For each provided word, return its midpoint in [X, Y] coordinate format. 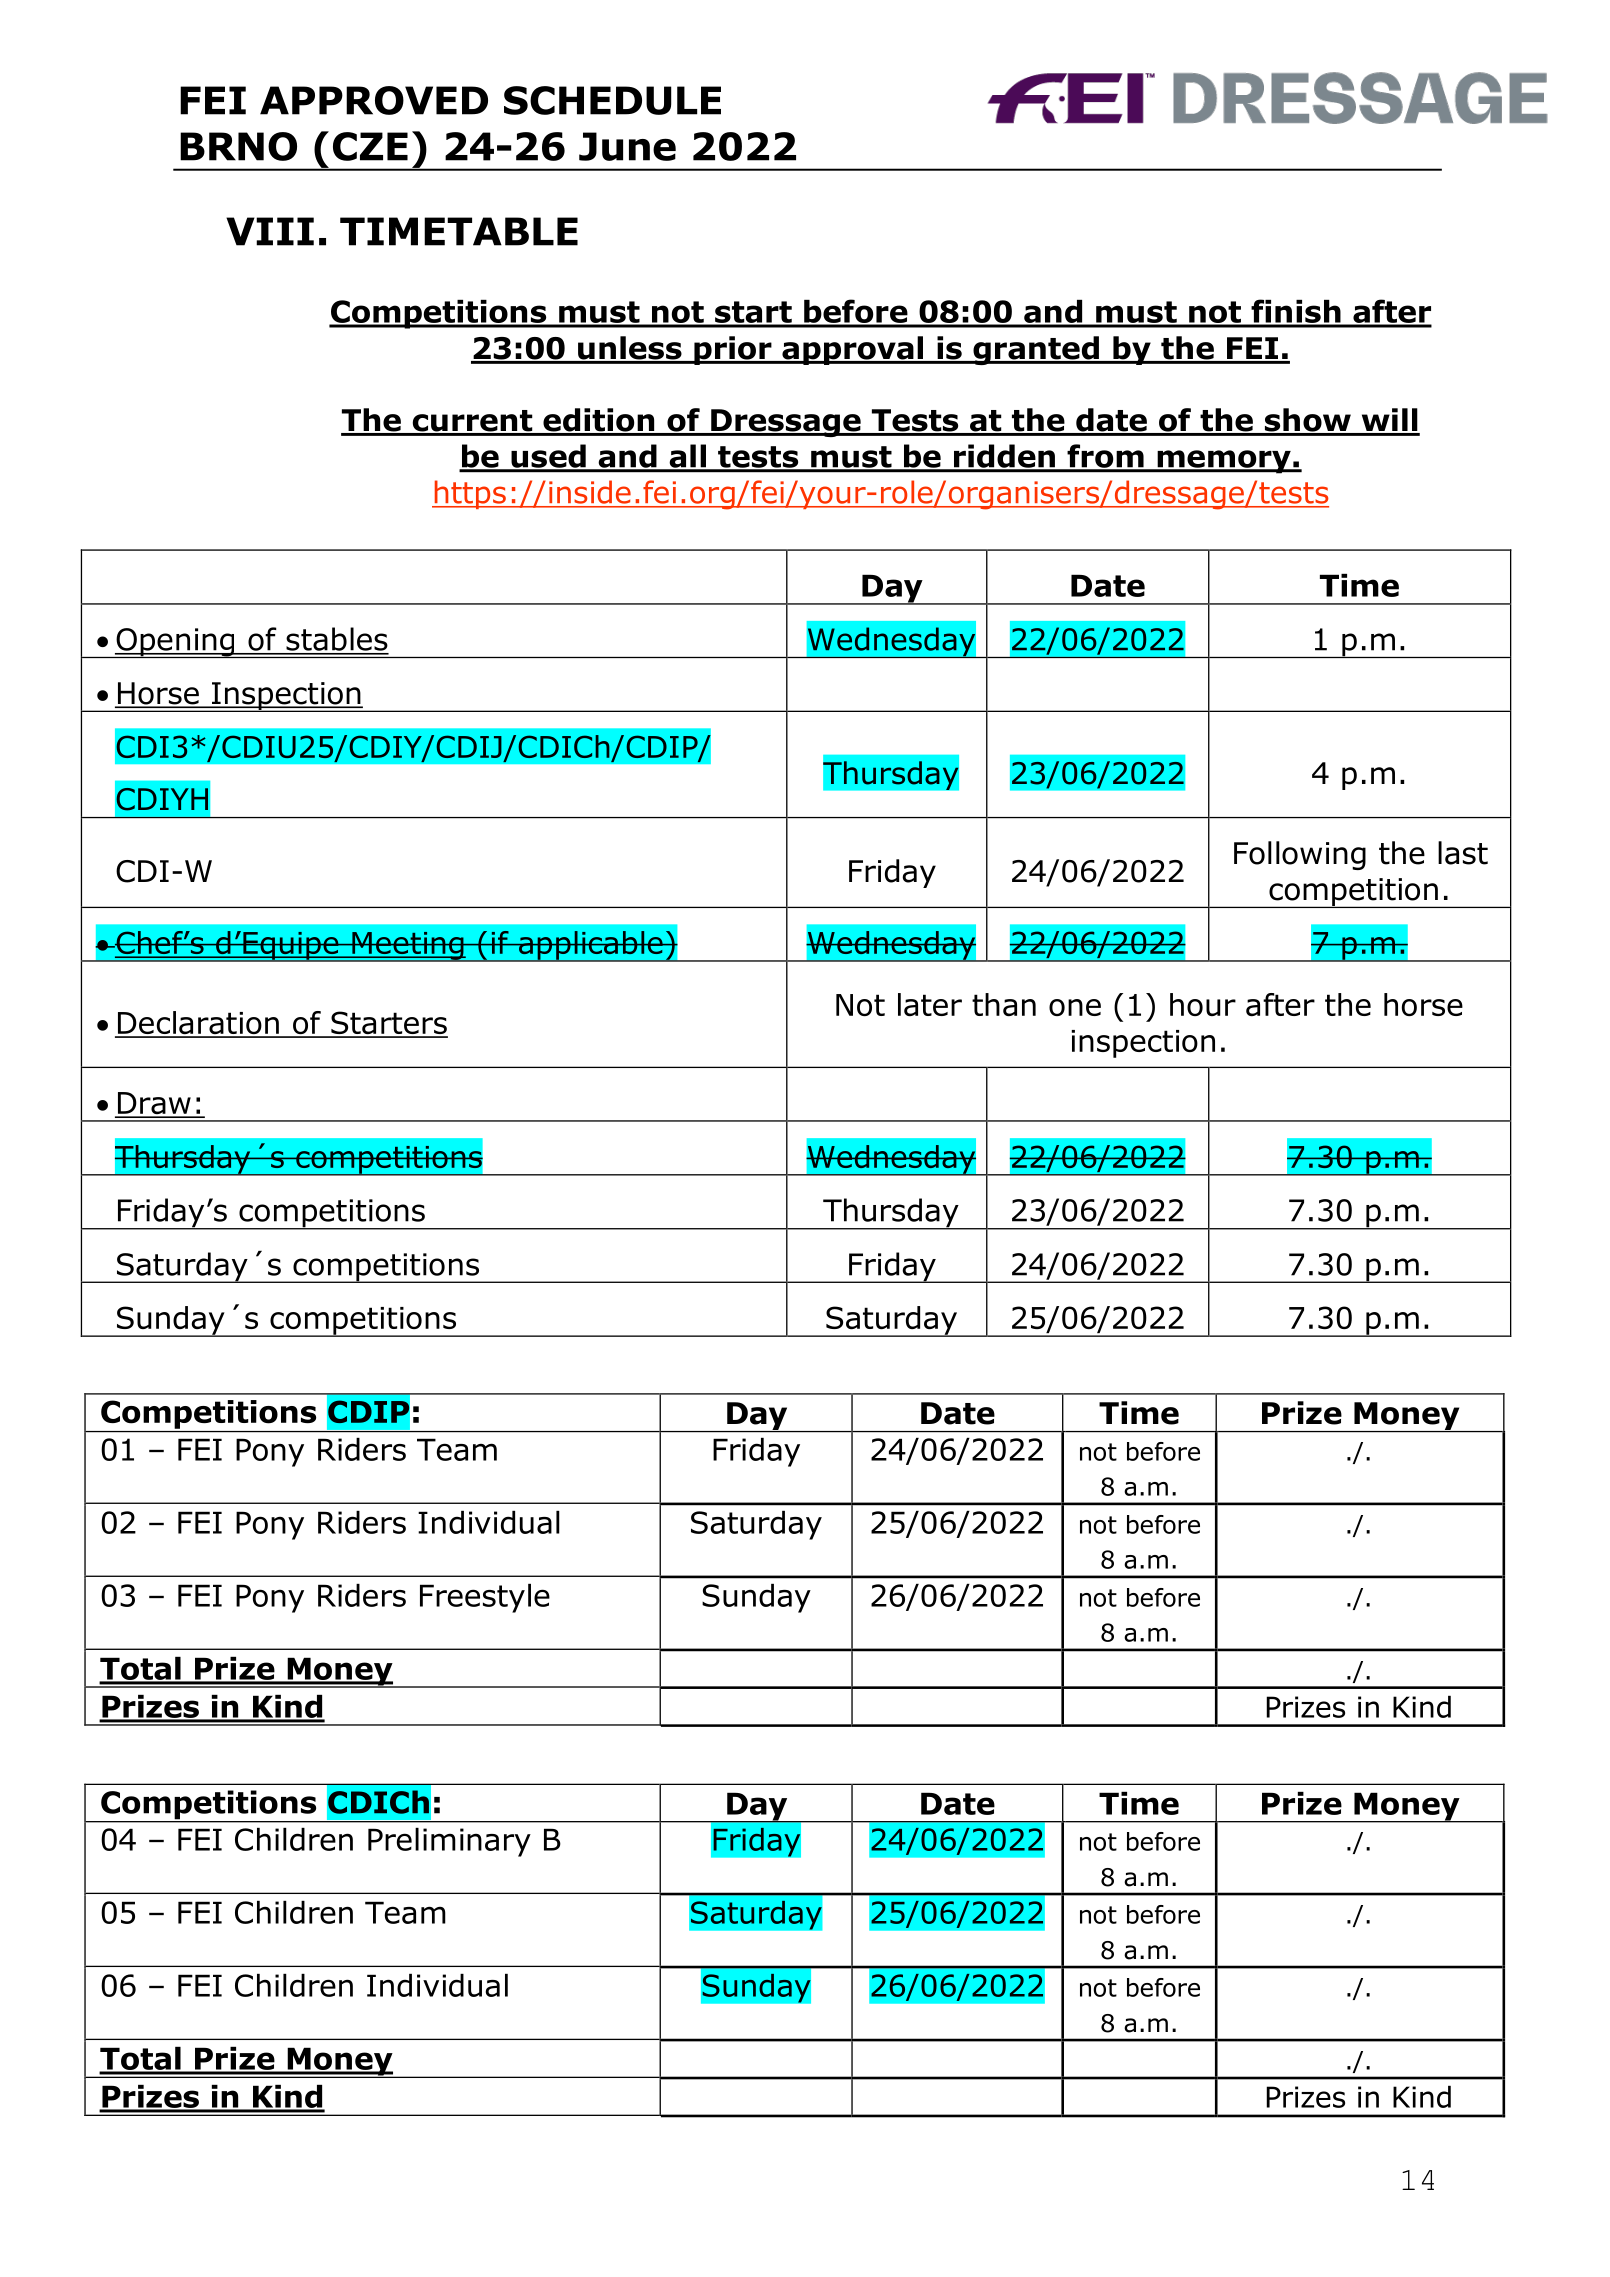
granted [1036, 350]
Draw [154, 1104]
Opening [175, 643]
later [930, 1004]
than [1004, 1004]
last [1463, 853]
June [627, 146]
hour [1203, 1004]
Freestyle [485, 1598]
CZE [370, 146]
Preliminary [449, 1842]
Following [1300, 855]
